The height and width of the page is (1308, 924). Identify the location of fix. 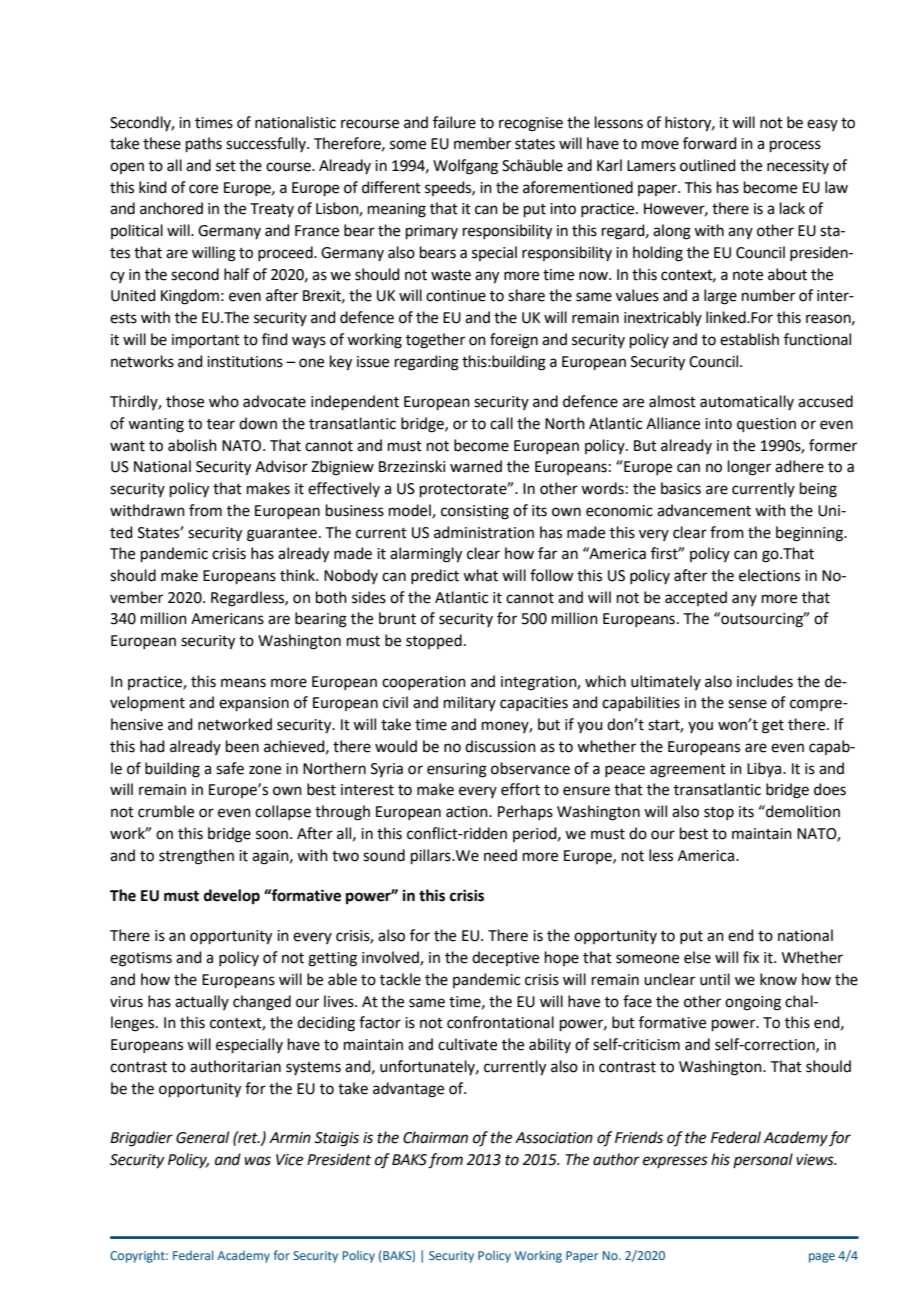
(751, 957).
